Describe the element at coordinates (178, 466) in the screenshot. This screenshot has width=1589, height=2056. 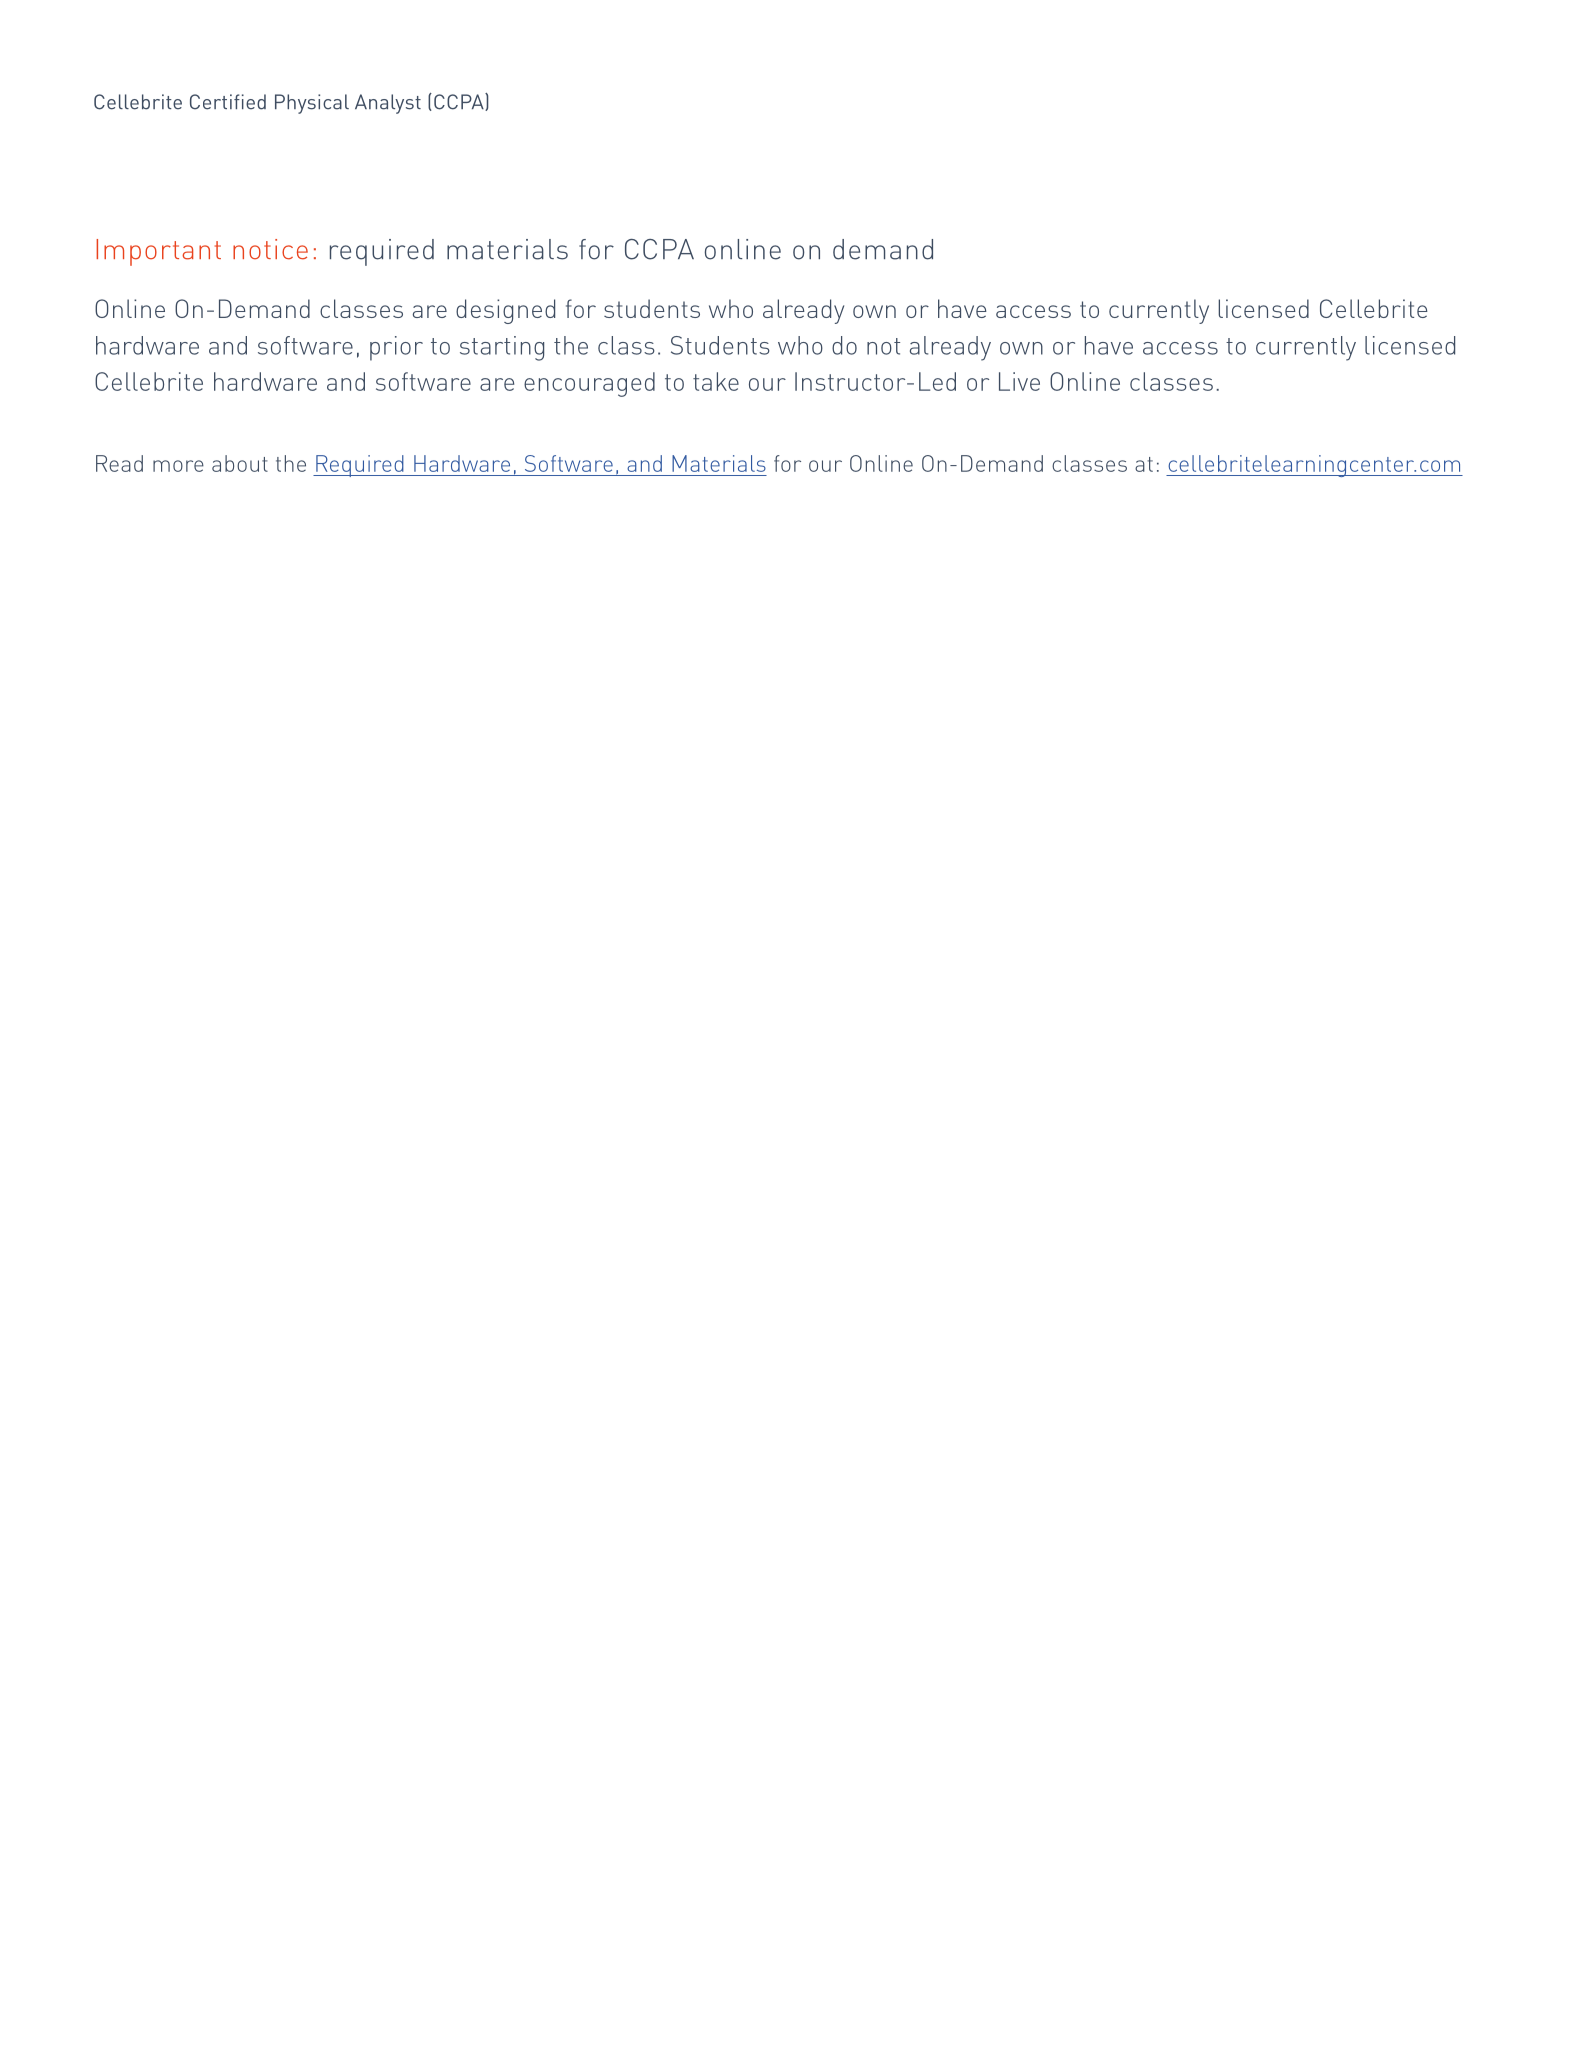
I see `more` at that location.
